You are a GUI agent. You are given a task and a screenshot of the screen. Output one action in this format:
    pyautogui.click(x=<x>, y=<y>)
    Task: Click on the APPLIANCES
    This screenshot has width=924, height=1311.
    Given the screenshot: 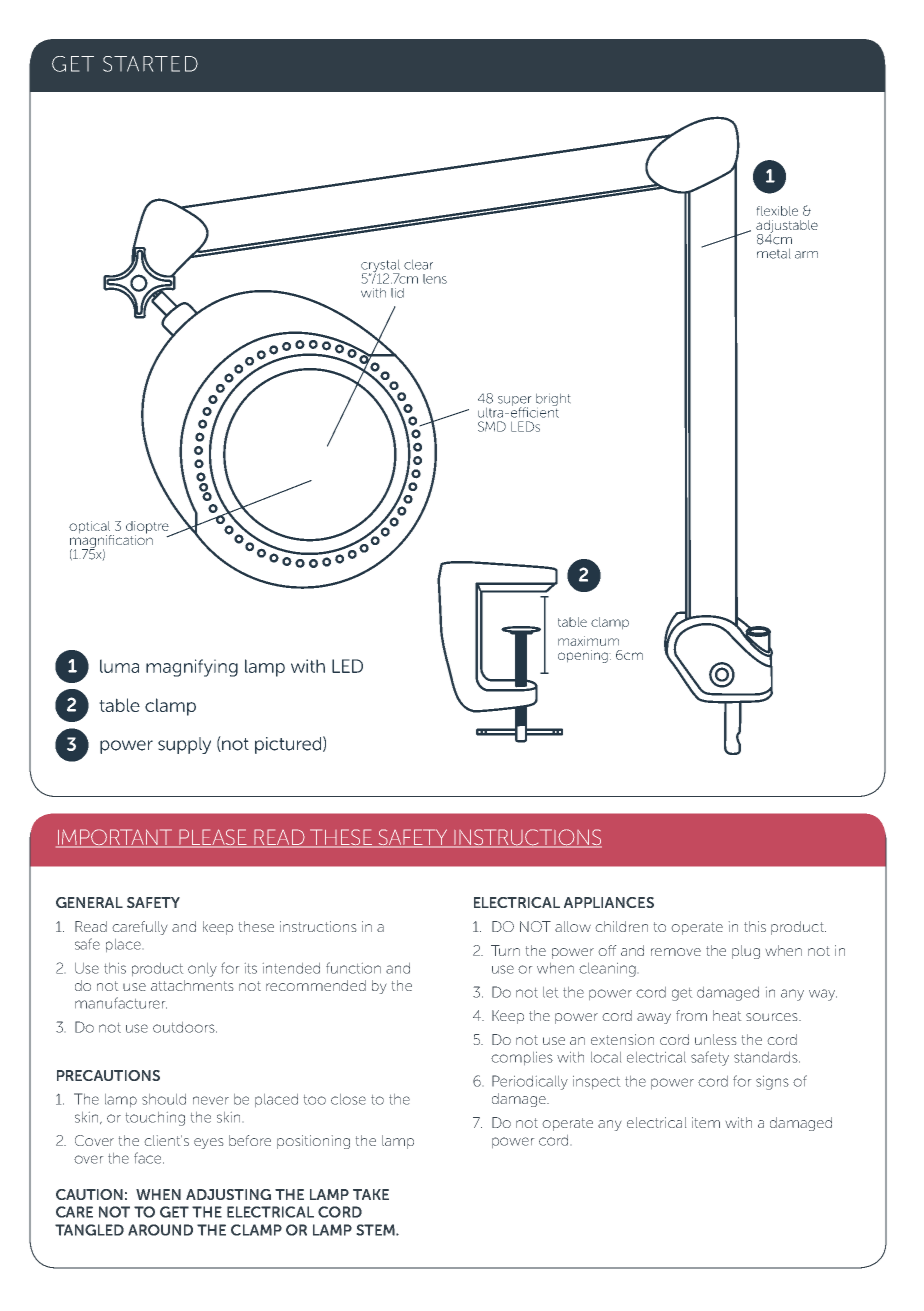 What is the action you would take?
    pyautogui.click(x=609, y=902)
